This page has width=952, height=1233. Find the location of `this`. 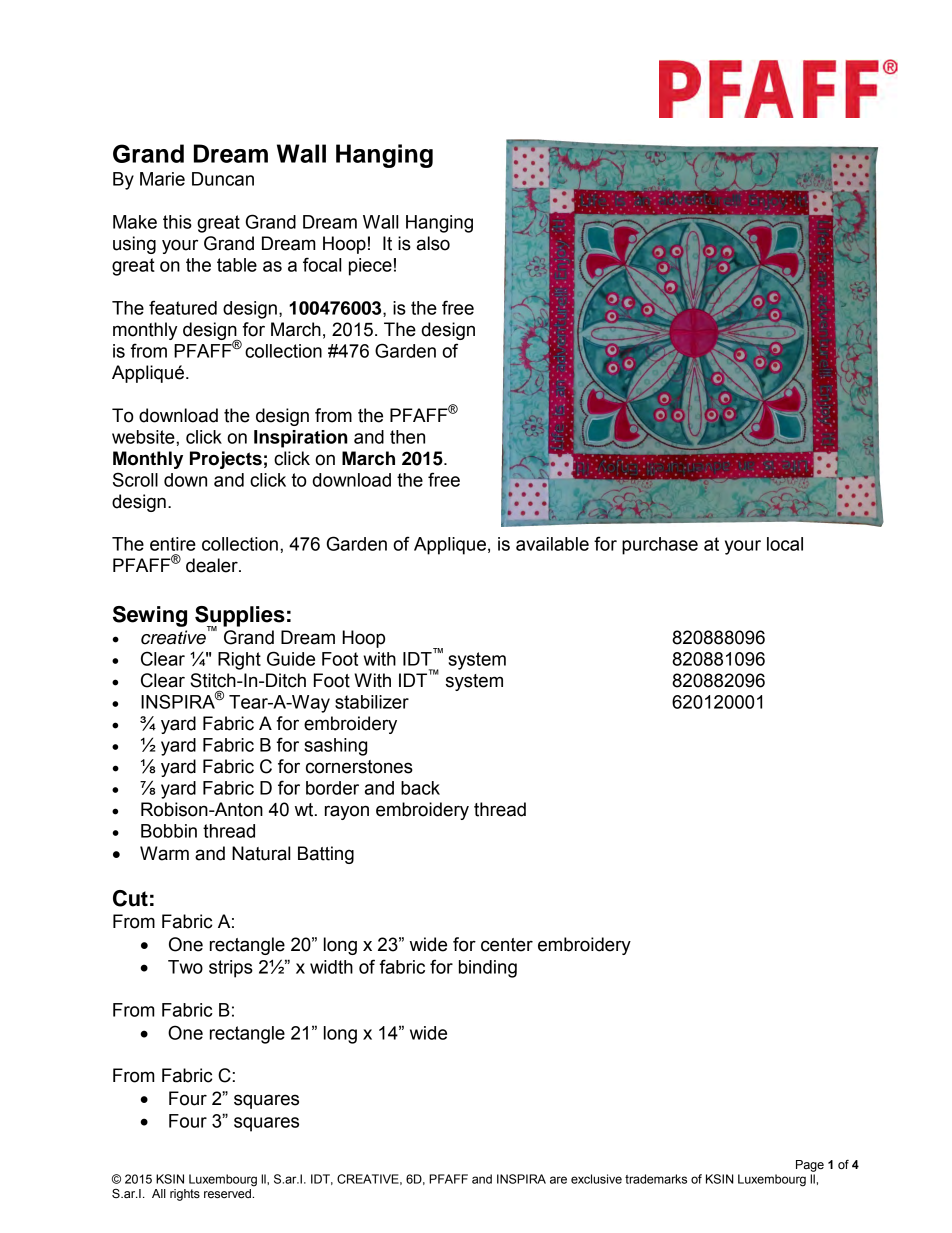

this is located at coordinates (177, 222).
